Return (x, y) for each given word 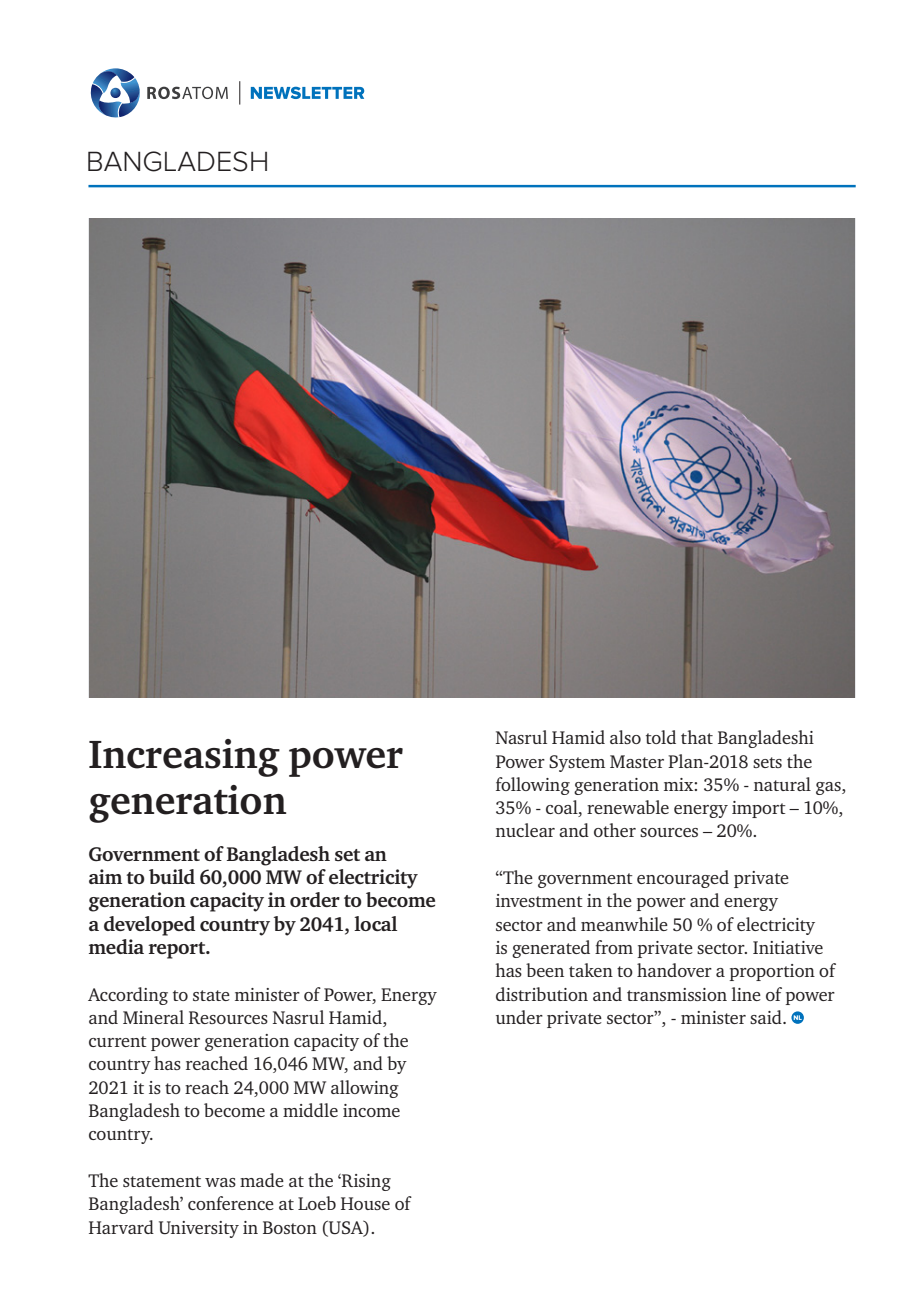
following (533, 786)
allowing (365, 1089)
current (118, 1041)
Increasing (184, 758)
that (697, 737)
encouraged (683, 879)
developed (149, 926)
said (767, 1017)
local (375, 923)
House (365, 1203)
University (199, 1229)
